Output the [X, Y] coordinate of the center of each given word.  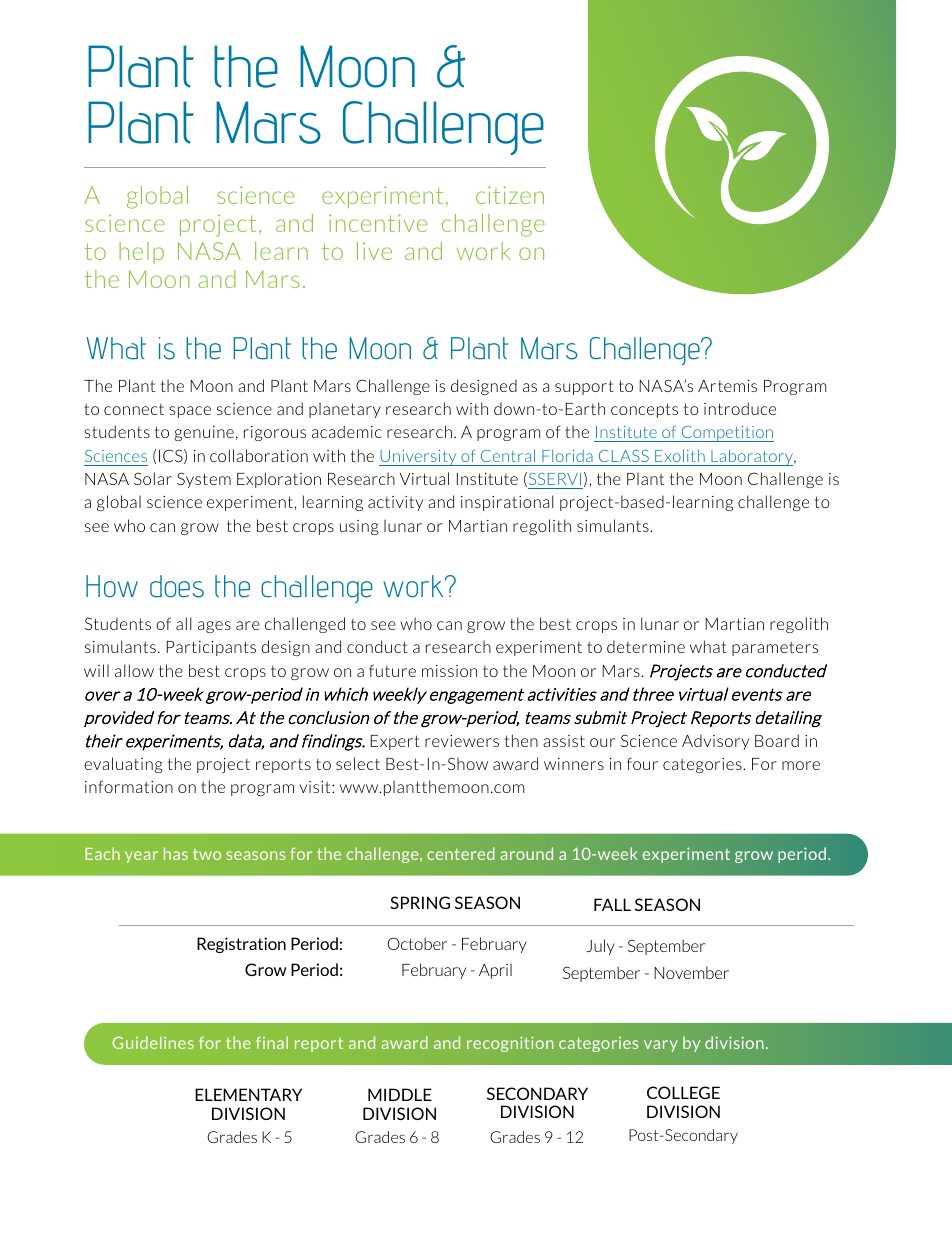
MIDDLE [400, 1094]
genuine [204, 433]
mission [449, 671]
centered [461, 853]
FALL [612, 904]
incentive [378, 223]
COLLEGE [683, 1092]
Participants [211, 648]
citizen [510, 195]
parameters [775, 648]
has [176, 853]
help [141, 253]
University [419, 458]
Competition [726, 434]
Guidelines [153, 1042]
